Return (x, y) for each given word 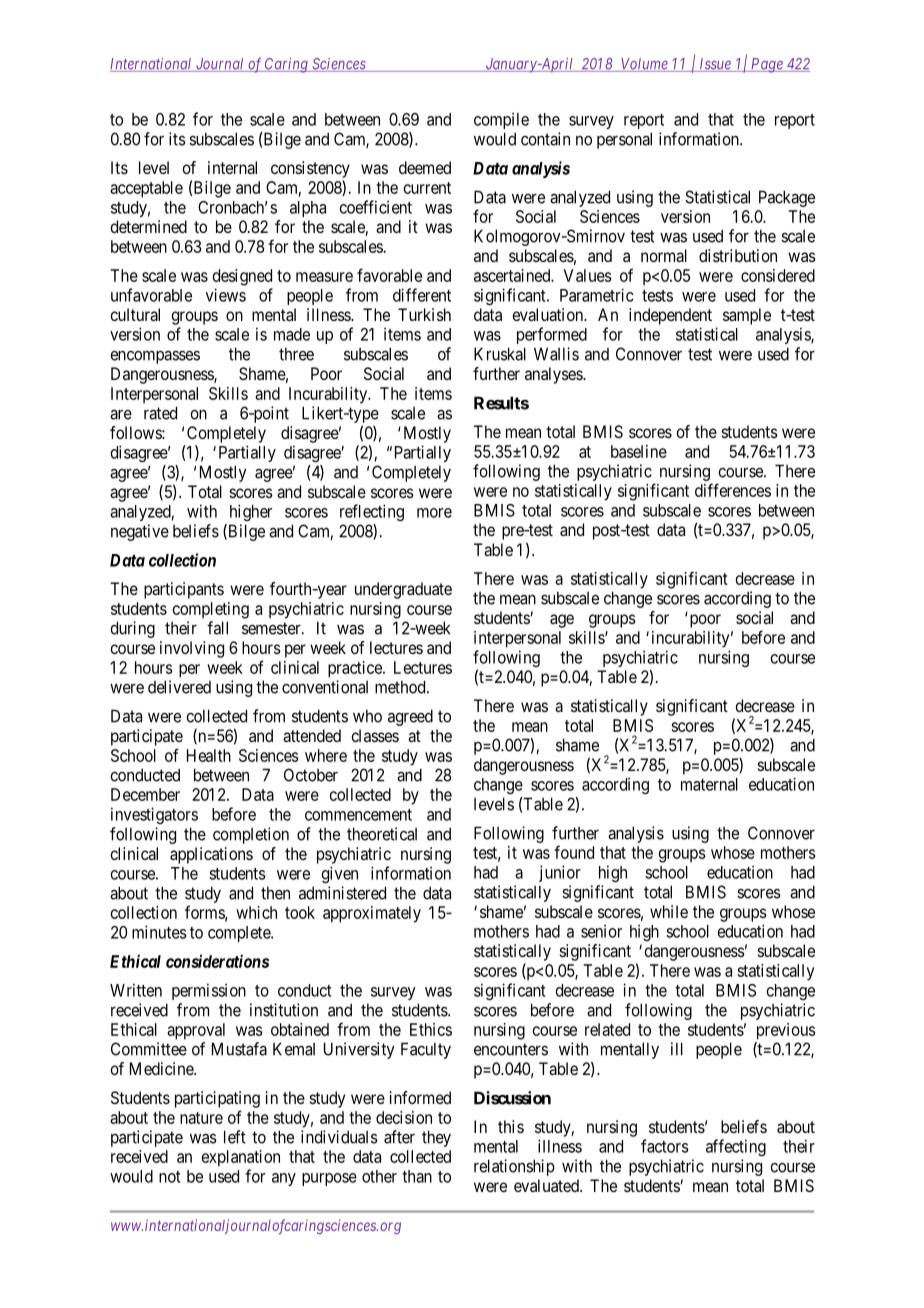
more (434, 513)
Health (209, 755)
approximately (372, 914)
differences (733, 490)
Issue (715, 65)
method (401, 687)
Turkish (424, 314)
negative (140, 532)
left (235, 1137)
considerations (217, 961)
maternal (709, 784)
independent (670, 316)
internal (232, 167)
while (669, 911)
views (226, 295)
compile (501, 120)
